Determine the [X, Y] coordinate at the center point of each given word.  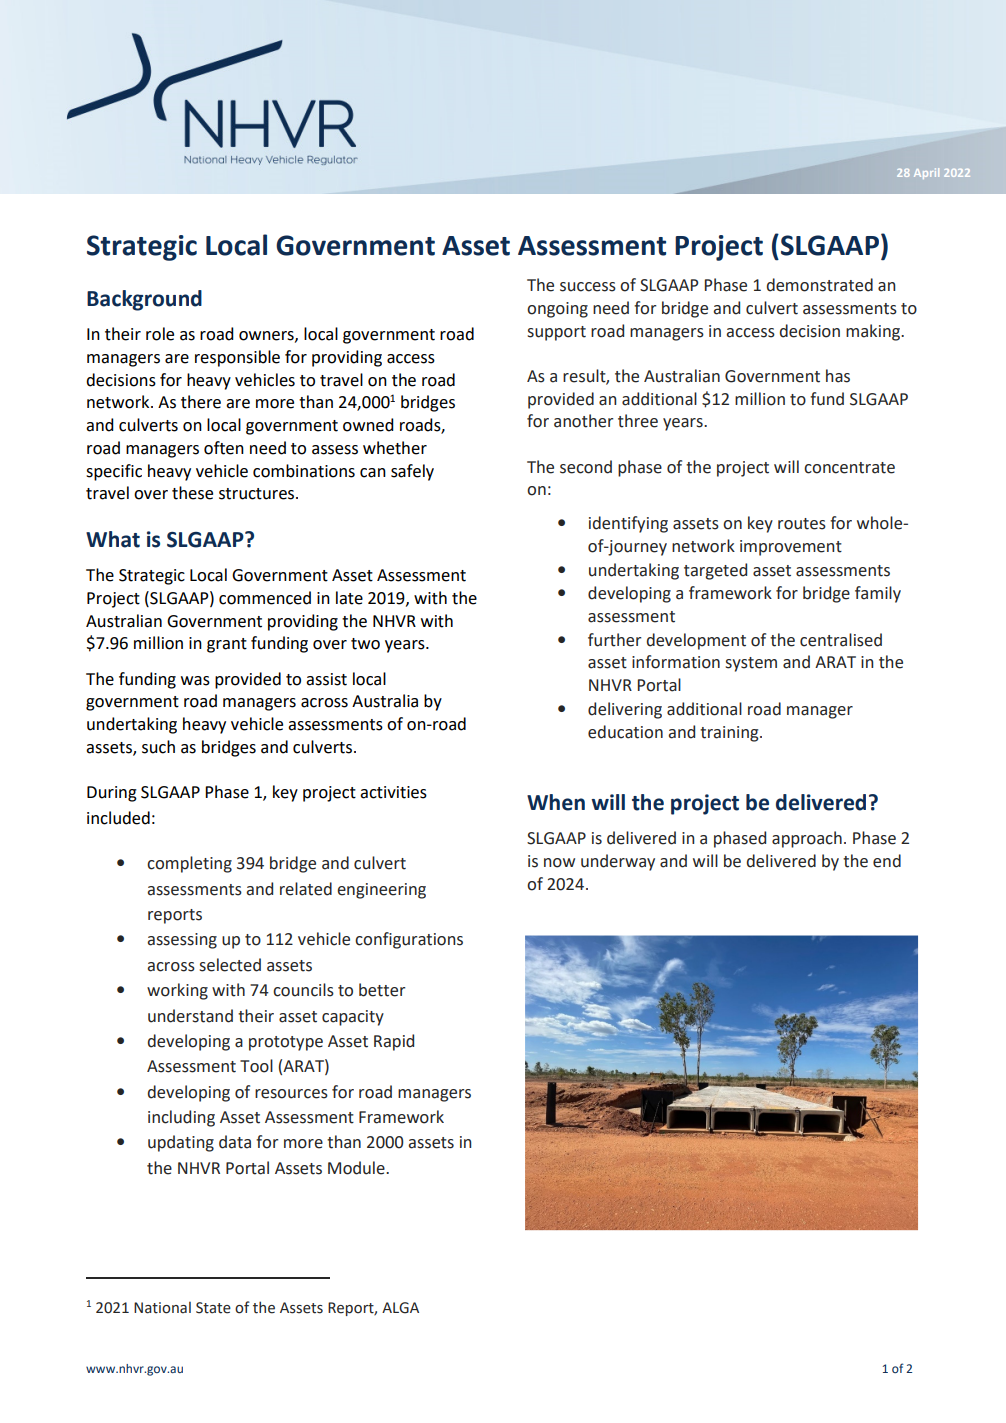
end [887, 861]
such [158, 747]
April [926, 173]
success [588, 287]
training [730, 734]
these [192, 493]
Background [144, 300]
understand [190, 1016]
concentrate [849, 468]
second [586, 467]
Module [357, 1168]
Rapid [394, 1042]
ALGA [400, 1308]
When [556, 802]
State [213, 1308]
